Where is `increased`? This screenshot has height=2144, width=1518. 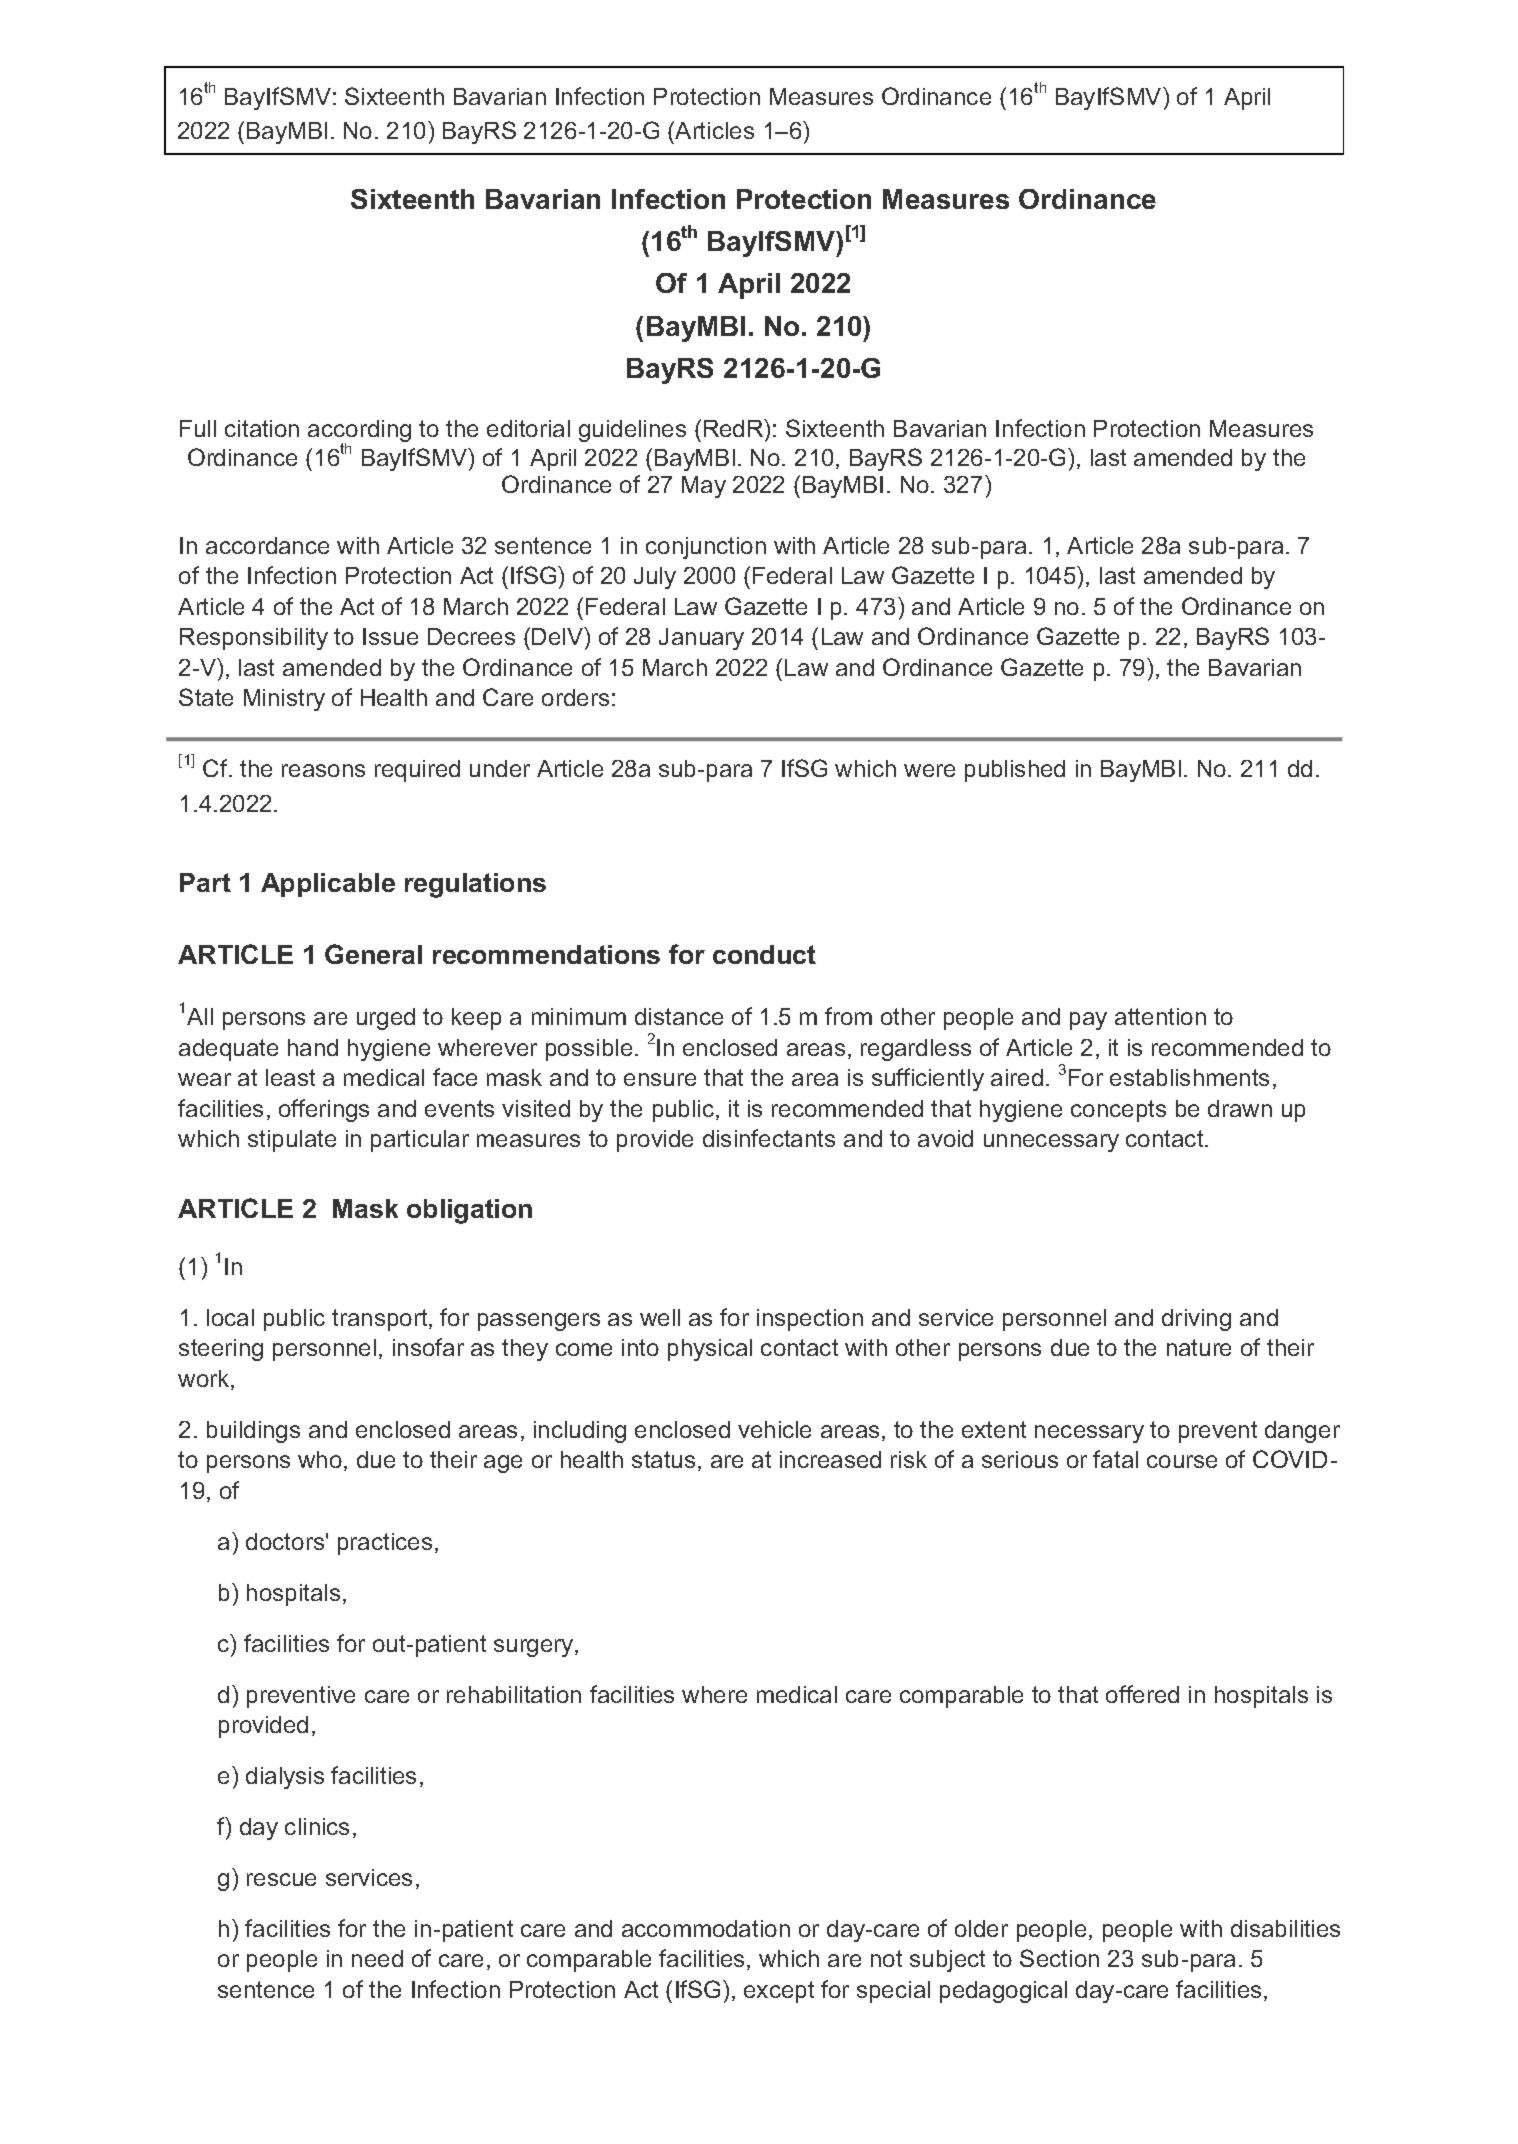 increased is located at coordinates (830, 1459).
